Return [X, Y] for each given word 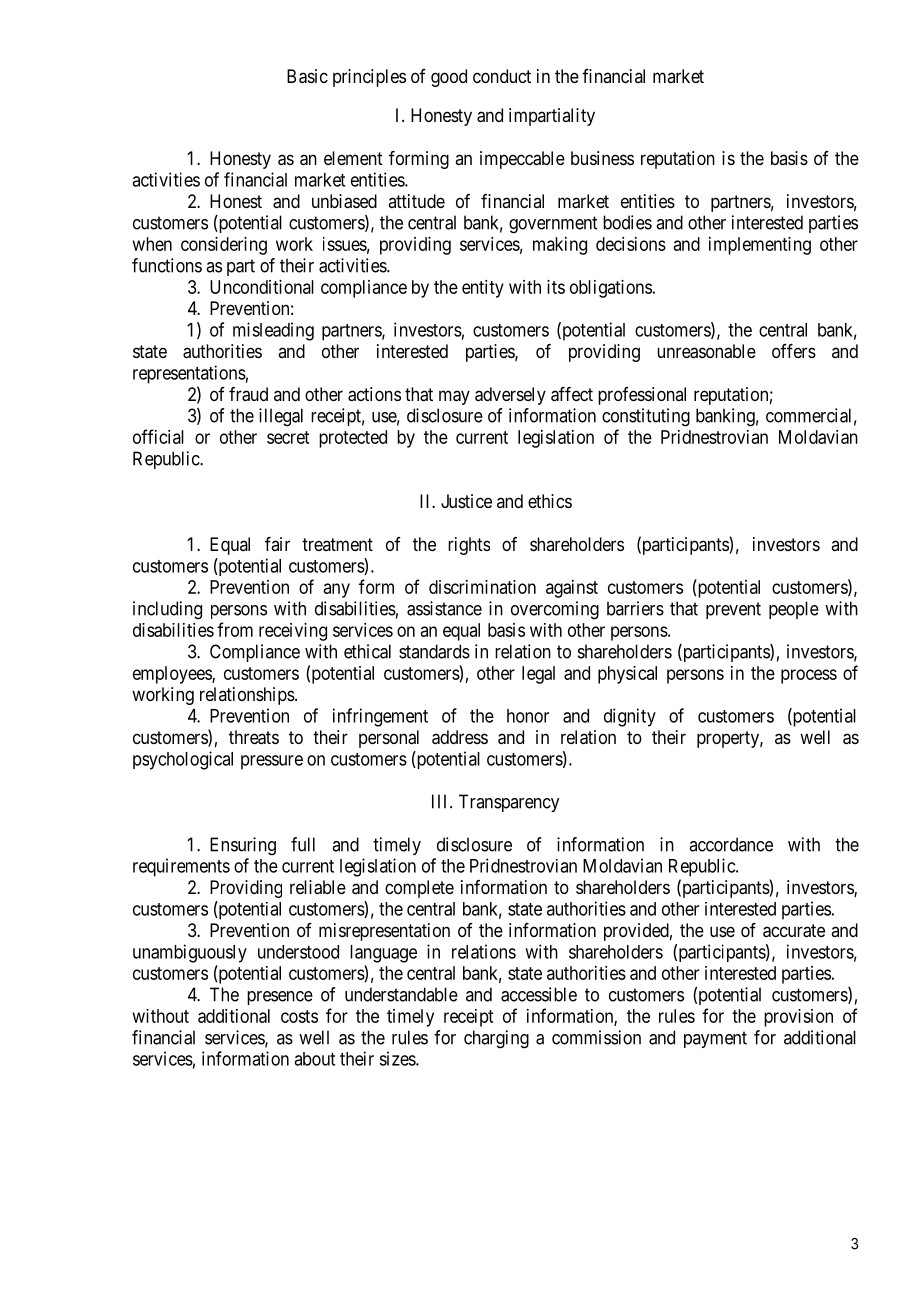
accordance [731, 844]
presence [280, 998]
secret [288, 437]
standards [434, 651]
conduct [502, 76]
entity [483, 289]
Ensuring [243, 846]
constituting [646, 417]
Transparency [509, 803]
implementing [760, 246]
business [602, 158]
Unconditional [262, 287]
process [809, 676]
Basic [307, 76]
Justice [466, 501]
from [235, 629]
